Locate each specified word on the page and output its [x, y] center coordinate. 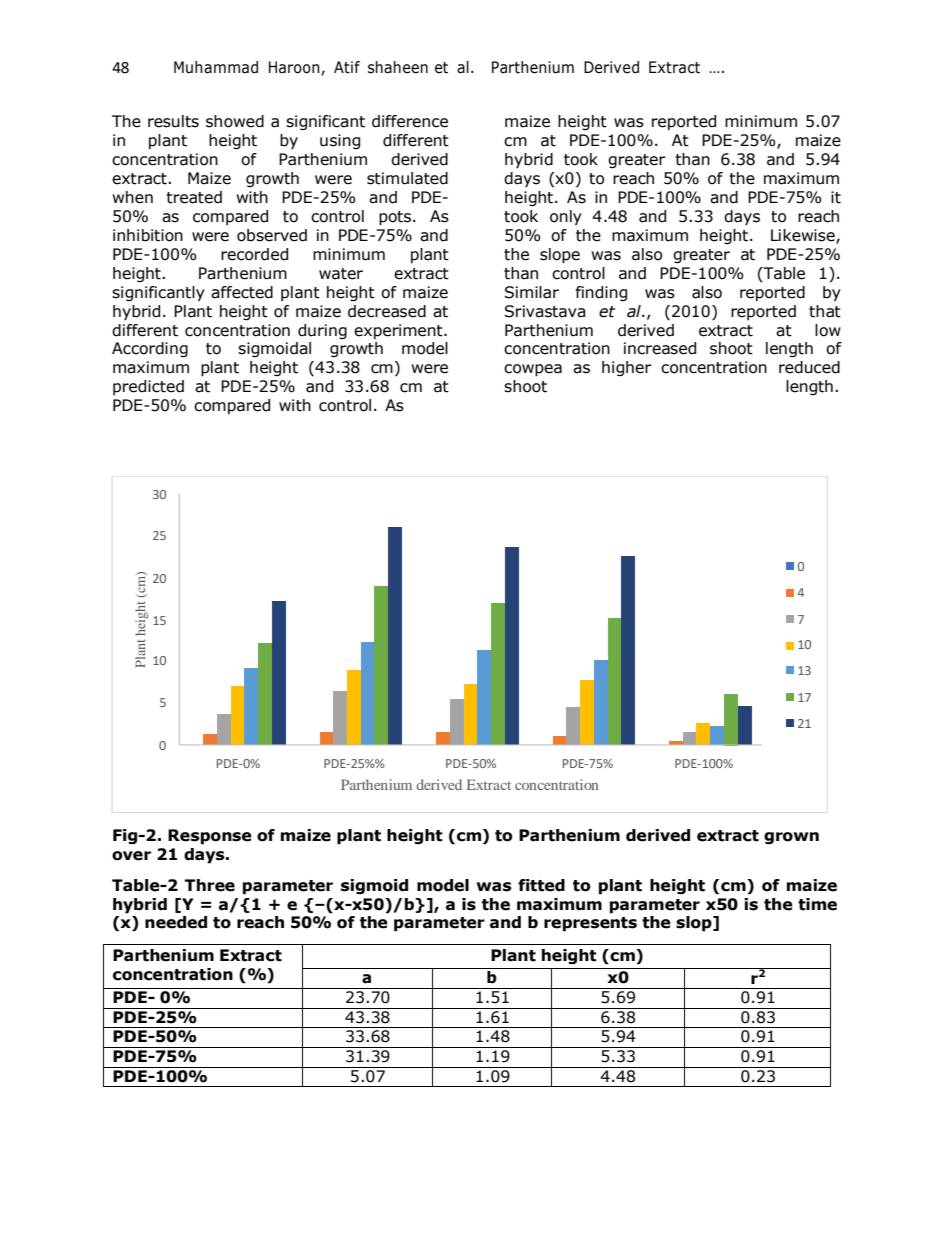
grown [791, 838]
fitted [541, 885]
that [825, 311]
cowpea [533, 370]
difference [410, 121]
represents [590, 924]
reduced [809, 367]
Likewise [804, 236]
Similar [532, 292]
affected [242, 292]
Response [210, 837]
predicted [148, 387]
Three [210, 885]
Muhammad [216, 67]
